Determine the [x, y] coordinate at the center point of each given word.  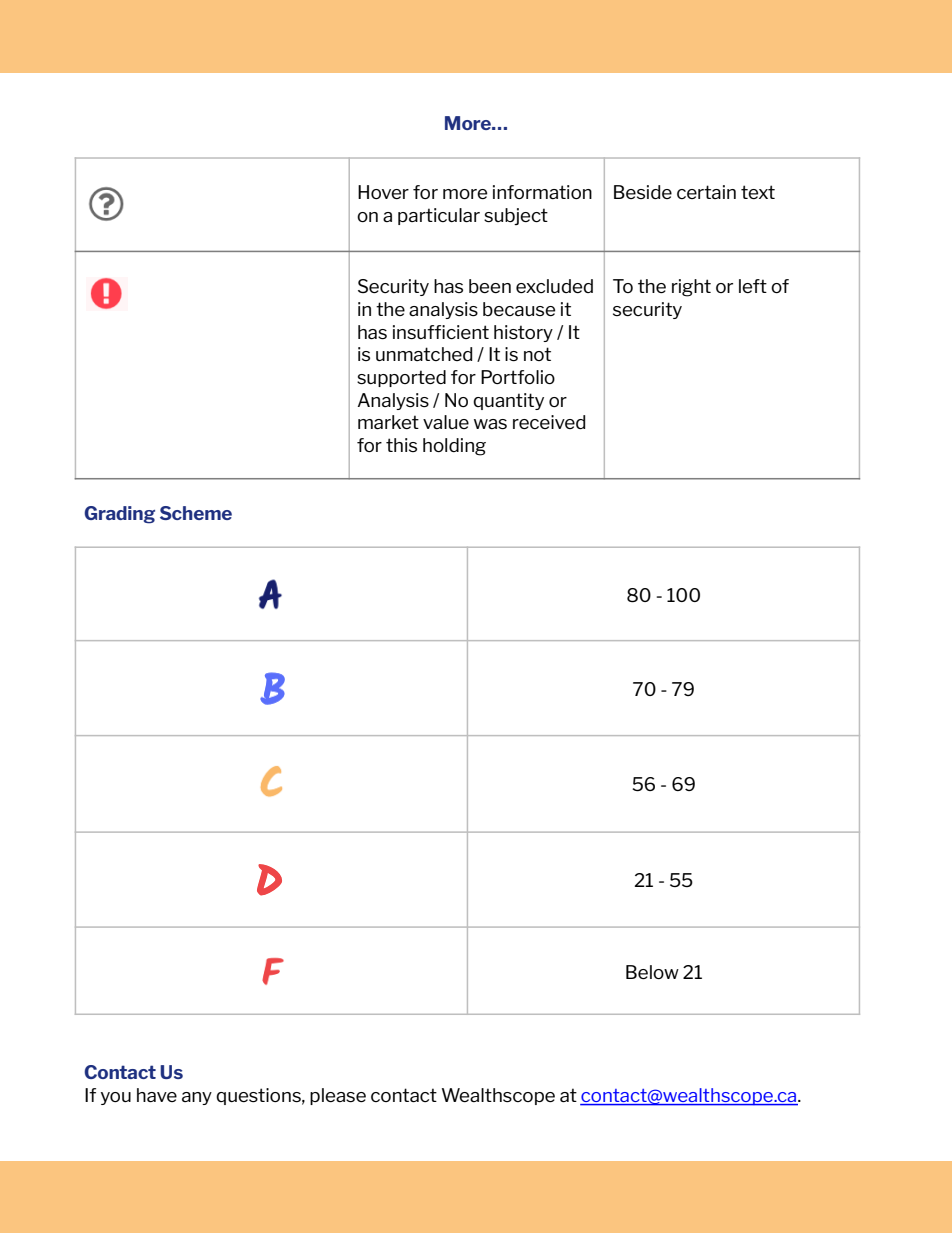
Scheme [196, 513]
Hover [383, 192]
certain [706, 192]
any [197, 1098]
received [549, 422]
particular [439, 216]
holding [454, 447]
